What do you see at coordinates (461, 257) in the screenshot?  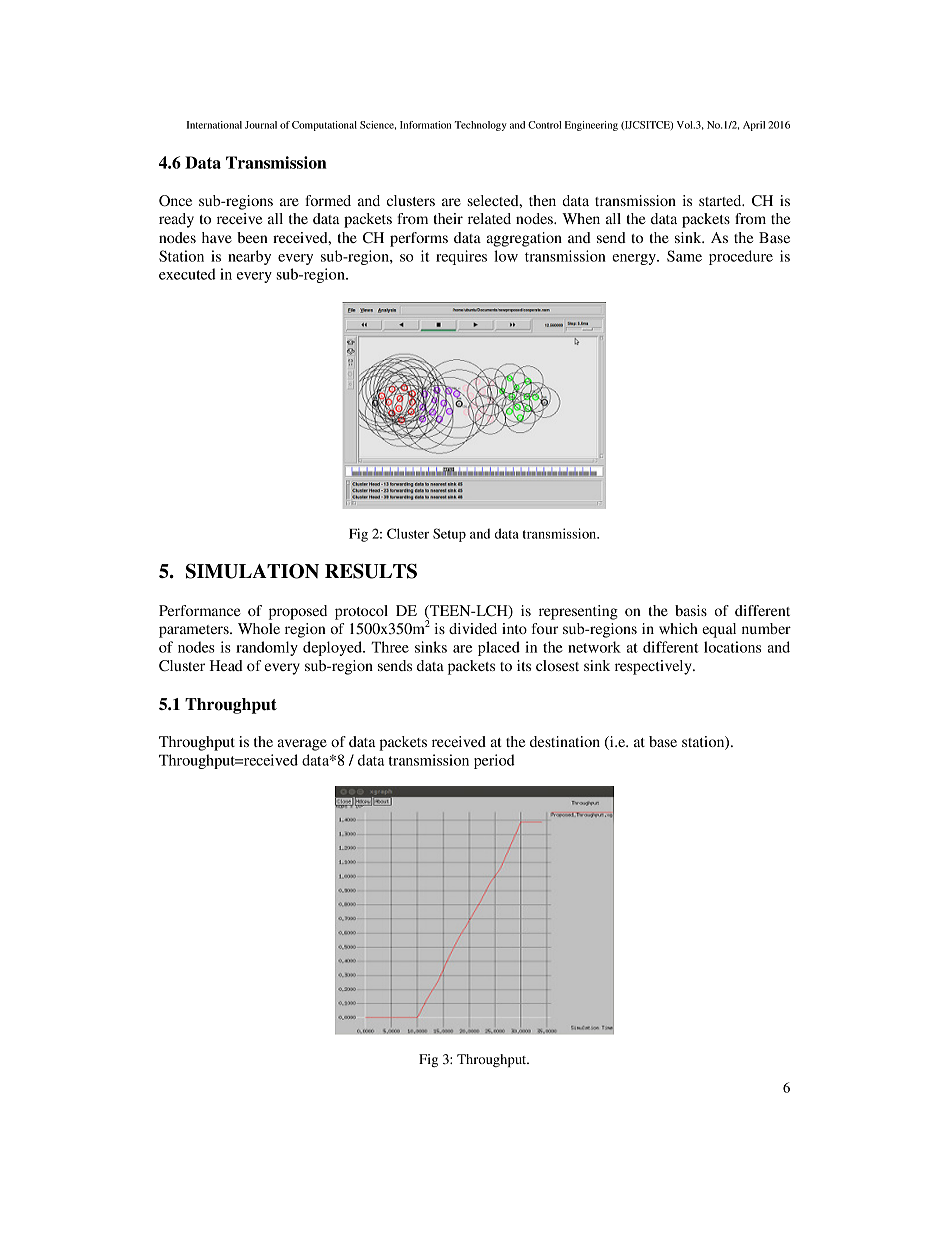 I see `requires` at bounding box center [461, 257].
